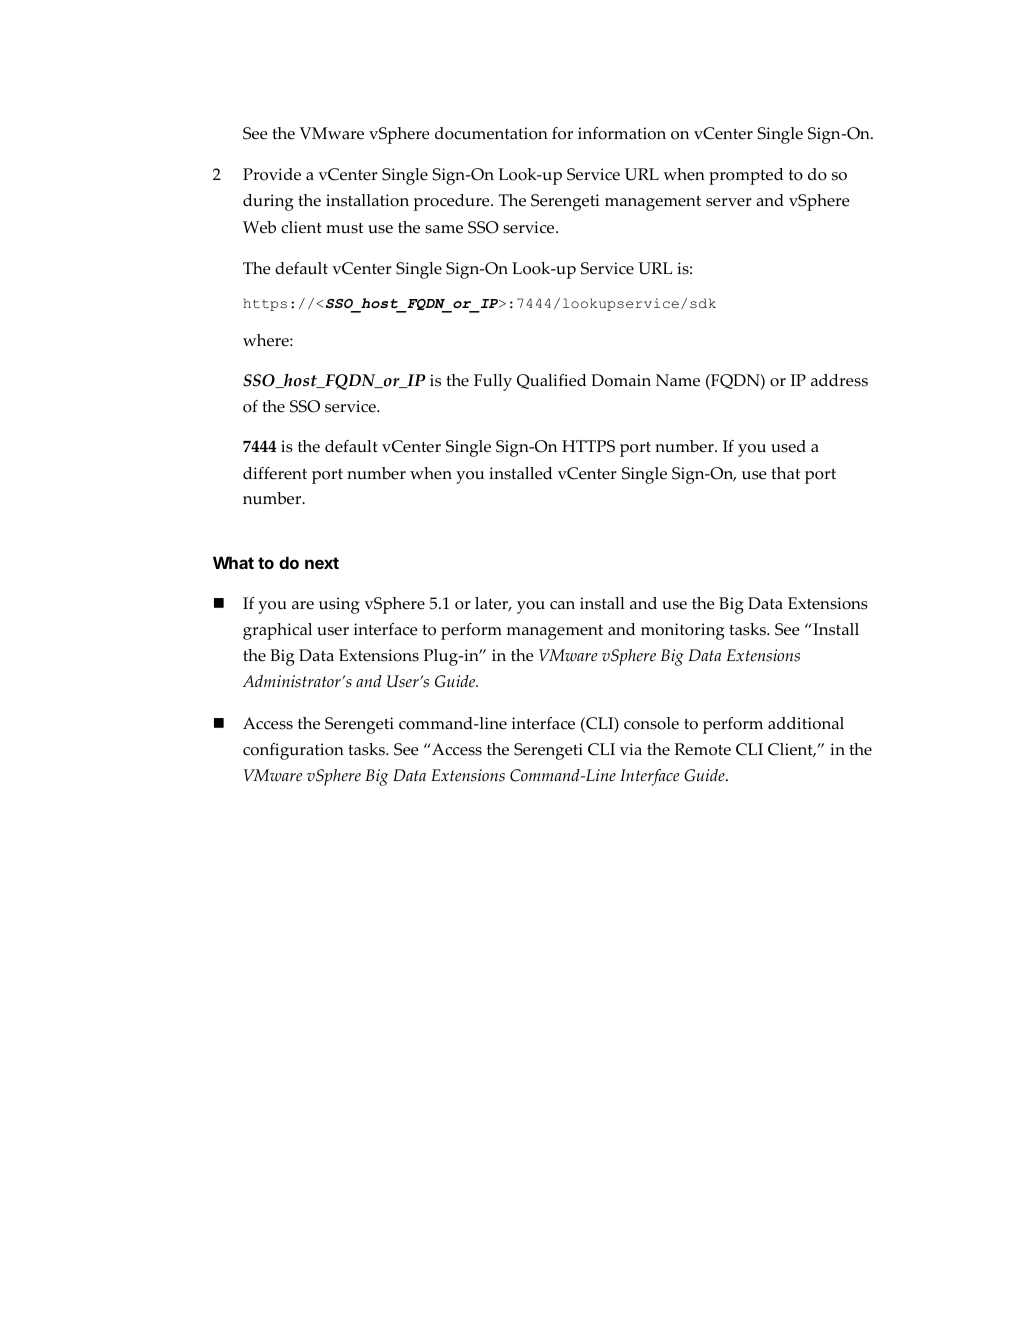  I want to click on can, so click(562, 605).
